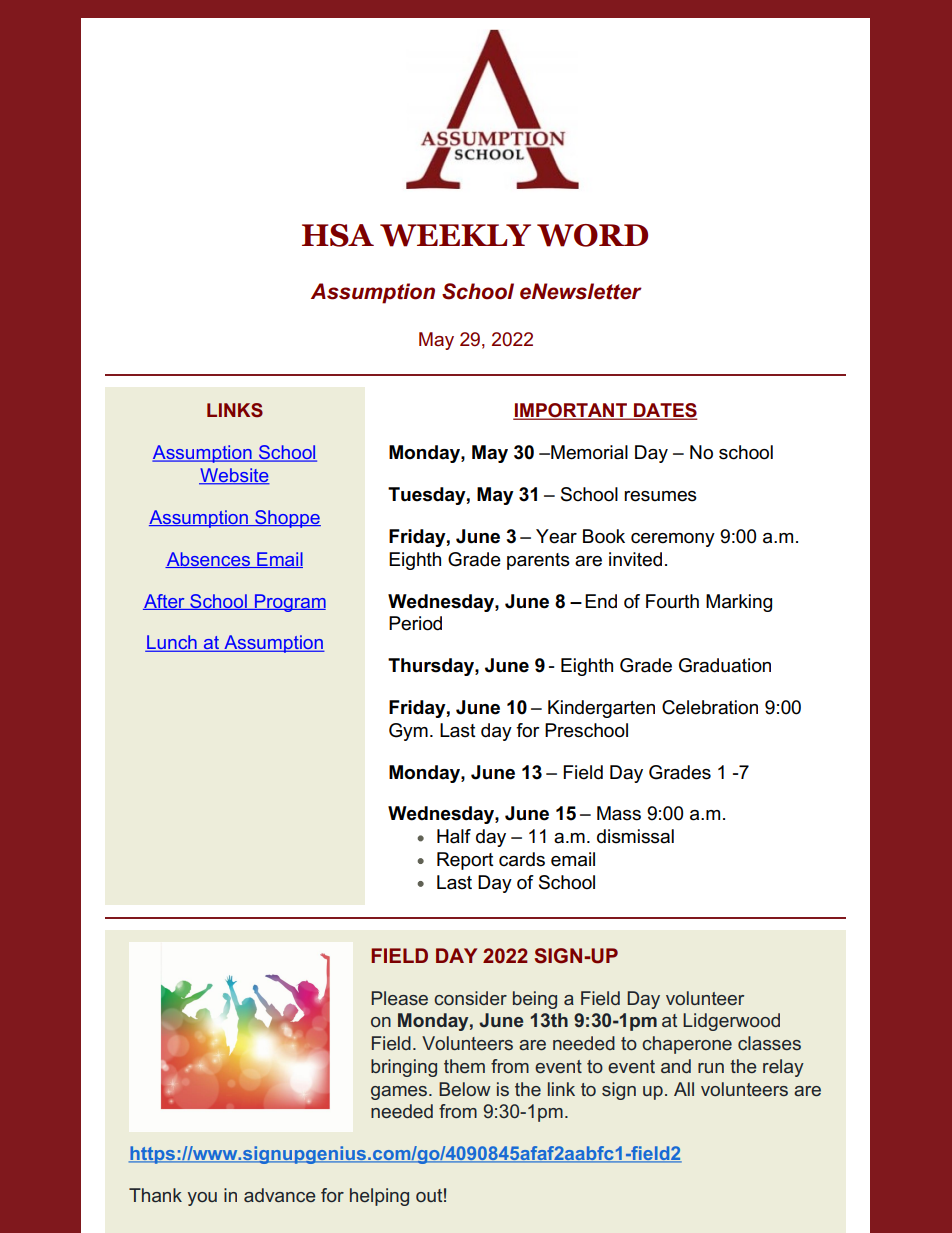 The width and height of the document is (952, 1233). I want to click on parents, so click(538, 561).
